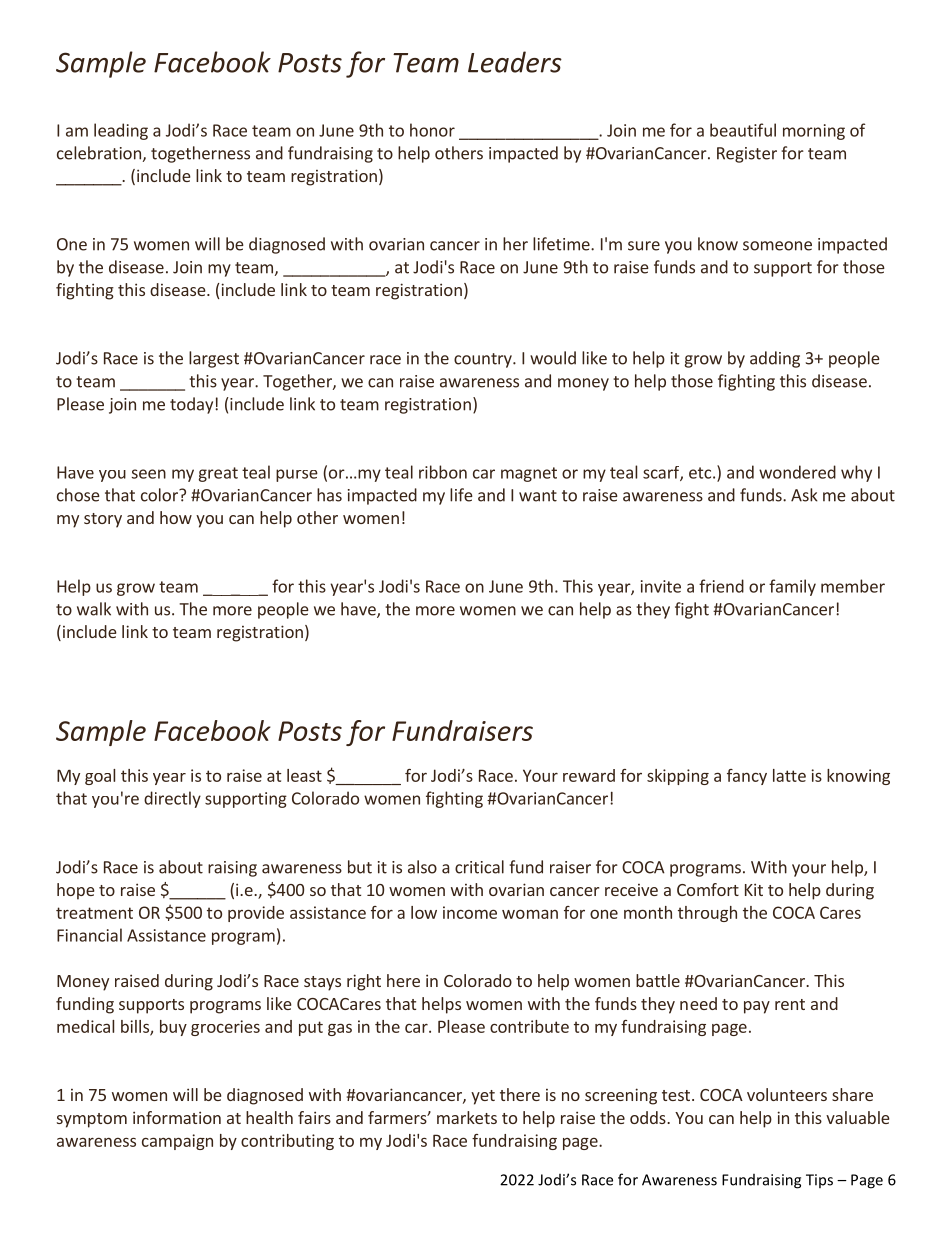 Image resolution: width=952 pixels, height=1233 pixels. Describe the element at coordinates (479, 867) in the screenshot. I see `critical` at that location.
